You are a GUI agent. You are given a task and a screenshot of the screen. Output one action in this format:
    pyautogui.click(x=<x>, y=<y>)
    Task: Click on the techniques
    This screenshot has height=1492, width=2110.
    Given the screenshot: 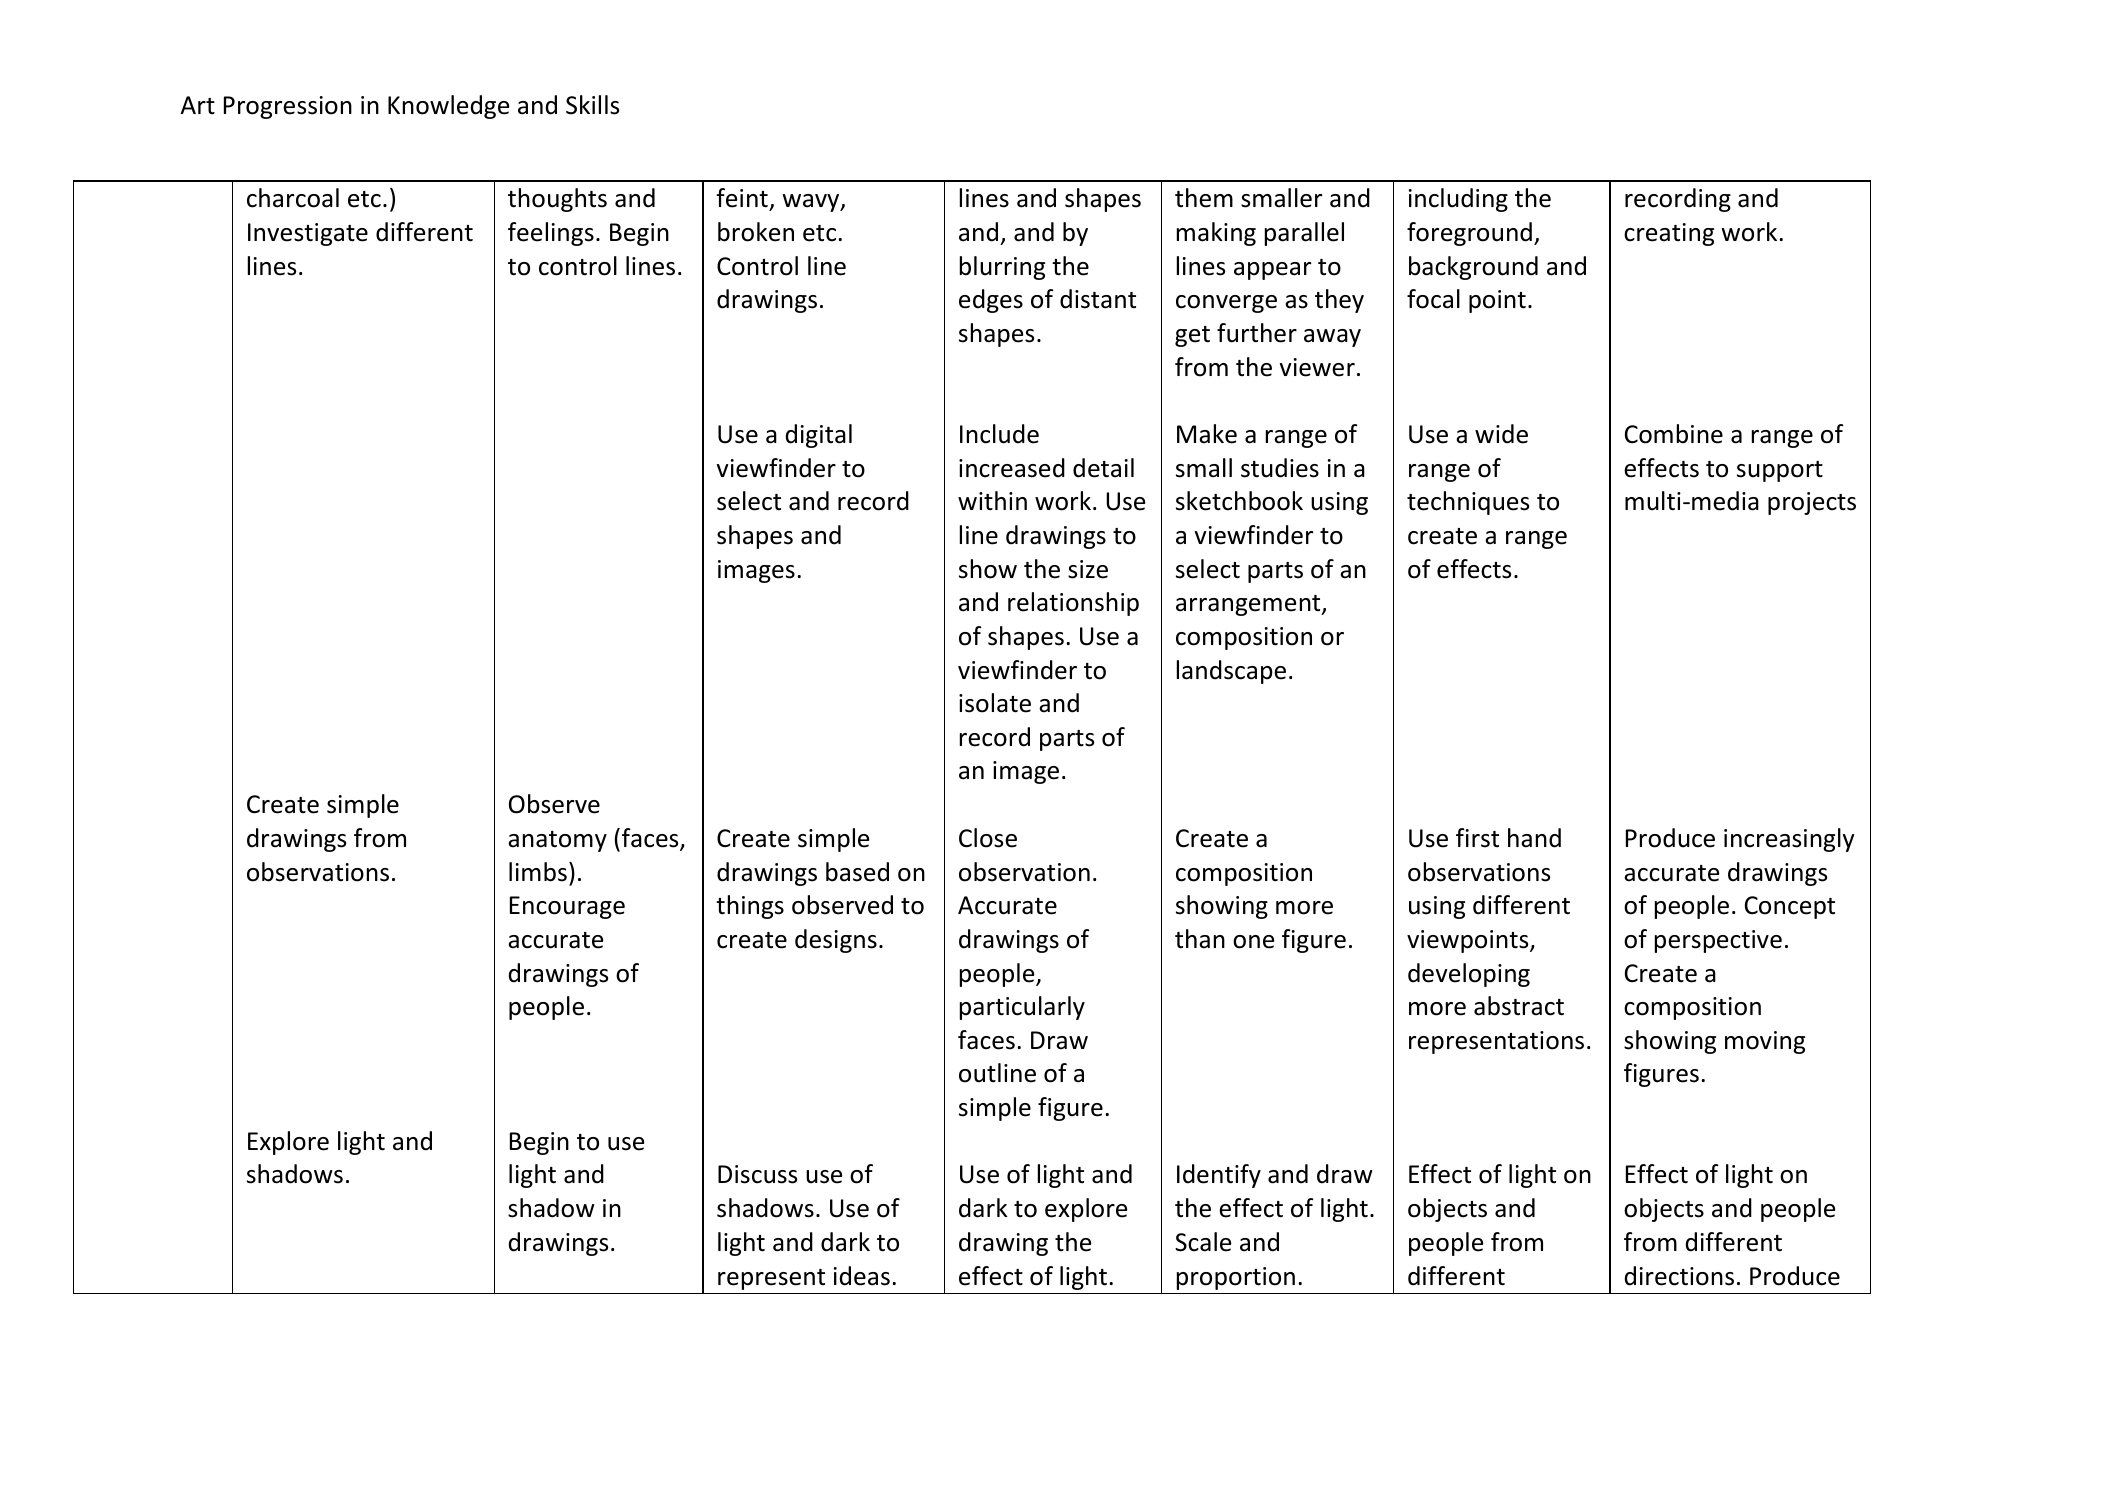 What is the action you would take?
    pyautogui.click(x=1468, y=503)
